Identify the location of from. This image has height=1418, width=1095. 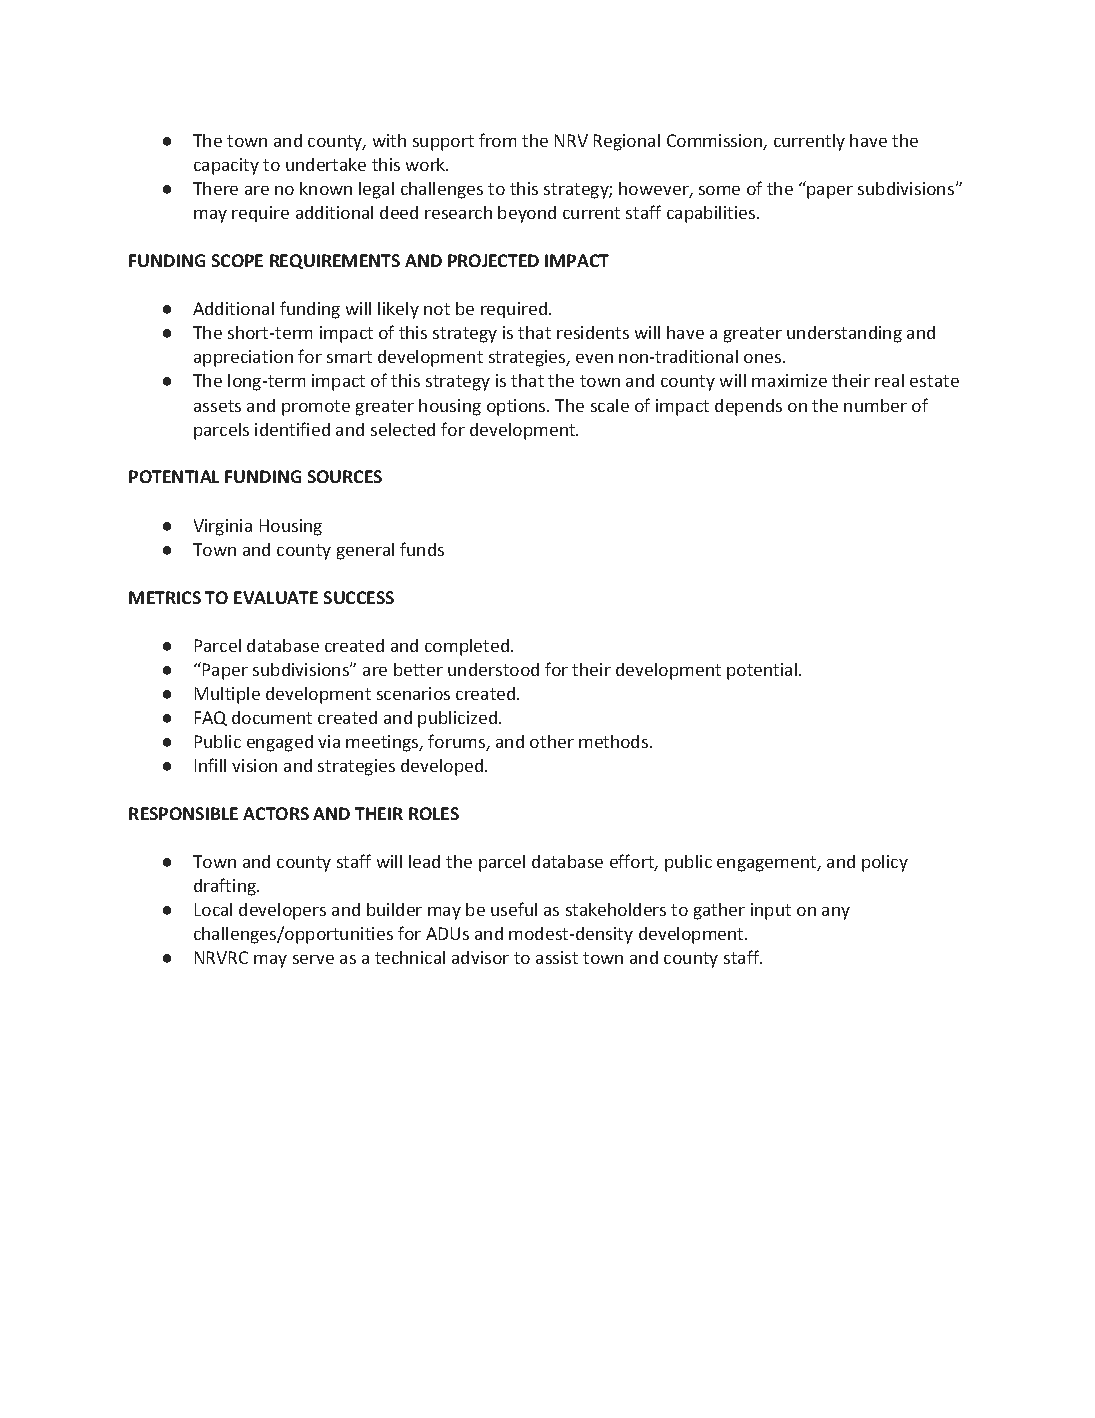
(497, 140).
